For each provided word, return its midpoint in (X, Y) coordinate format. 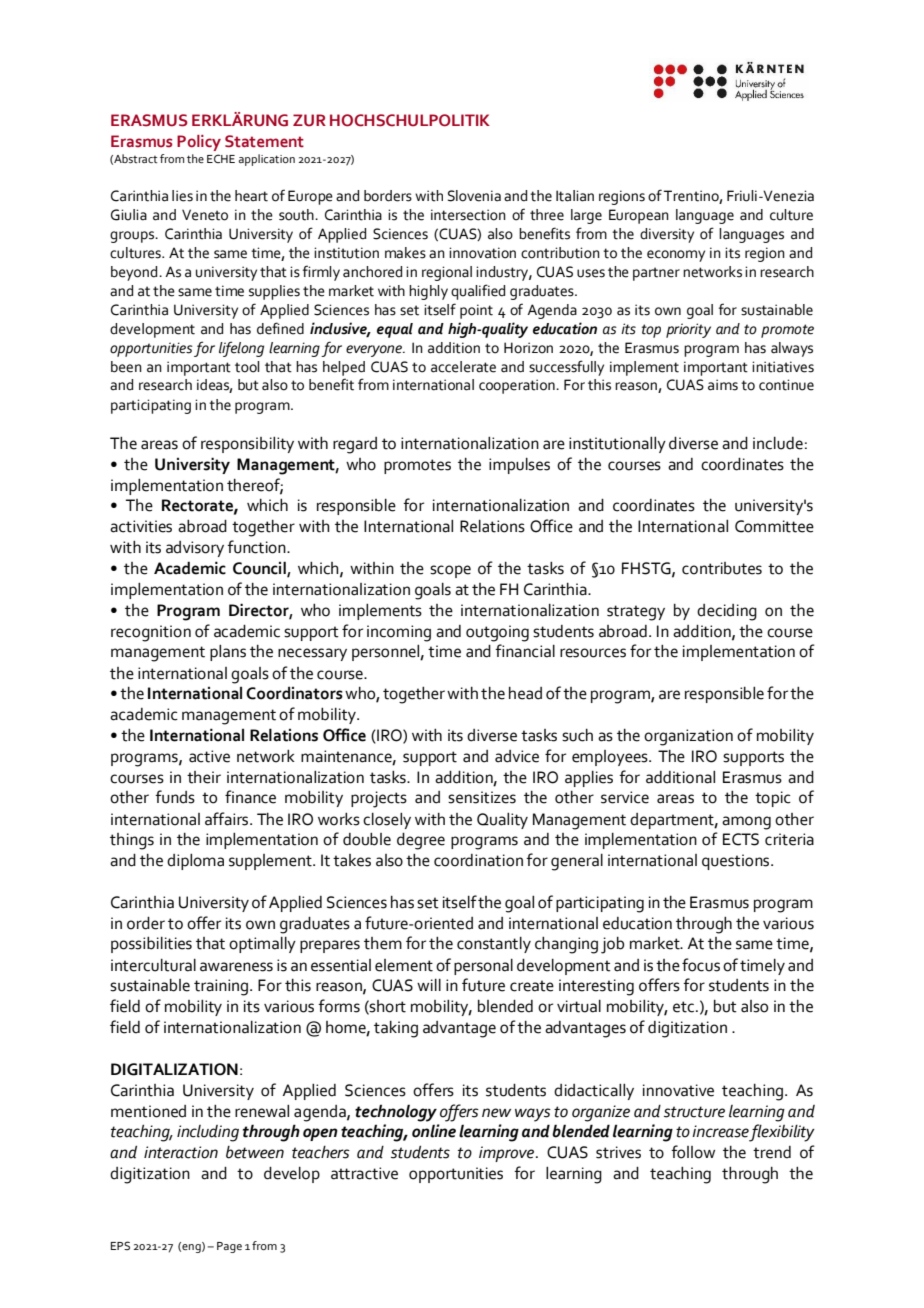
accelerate (463, 367)
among (746, 823)
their (204, 777)
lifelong (241, 349)
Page (229, 1247)
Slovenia (474, 196)
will (429, 985)
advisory (195, 549)
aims (723, 385)
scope (450, 571)
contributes (722, 568)
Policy (199, 143)
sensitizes (482, 797)
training (222, 987)
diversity (667, 235)
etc (685, 1007)
